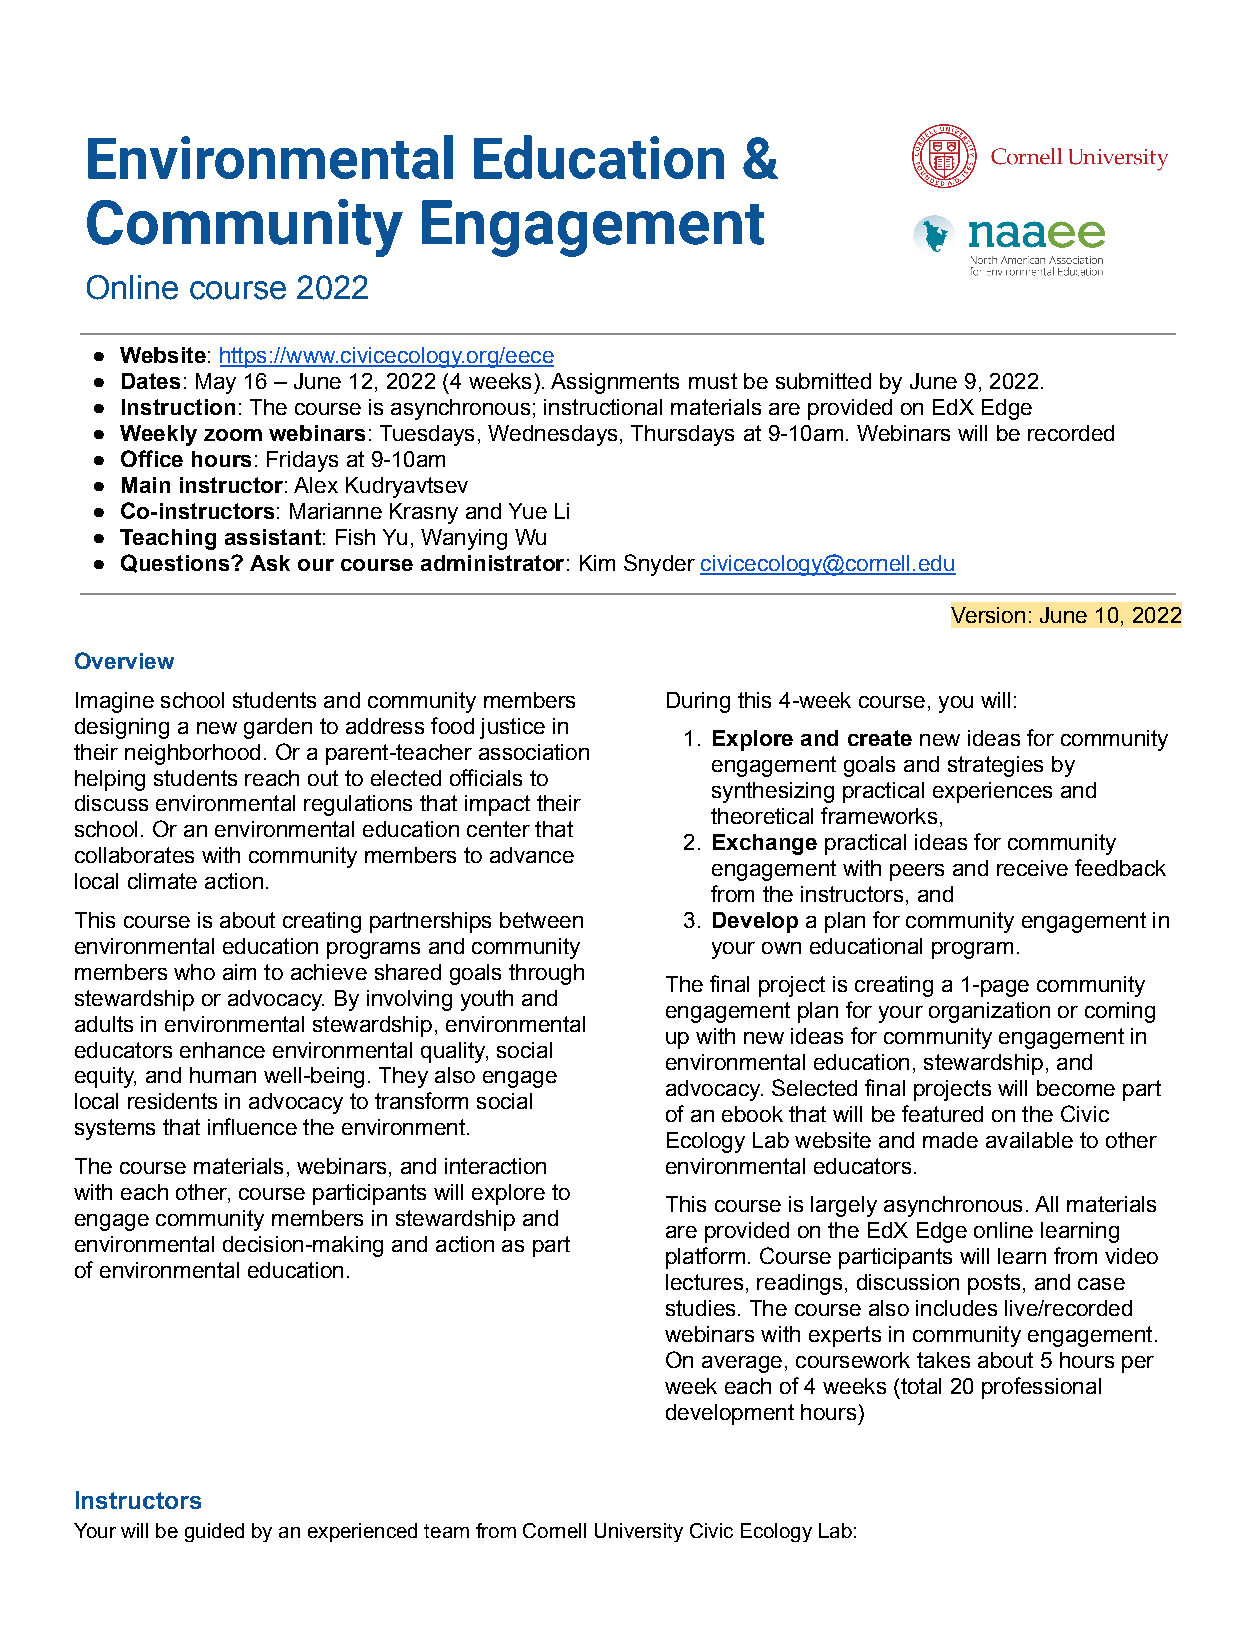 This page has width=1256, height=1626. Describe the element at coordinates (546, 974) in the page. I see `through` at that location.
